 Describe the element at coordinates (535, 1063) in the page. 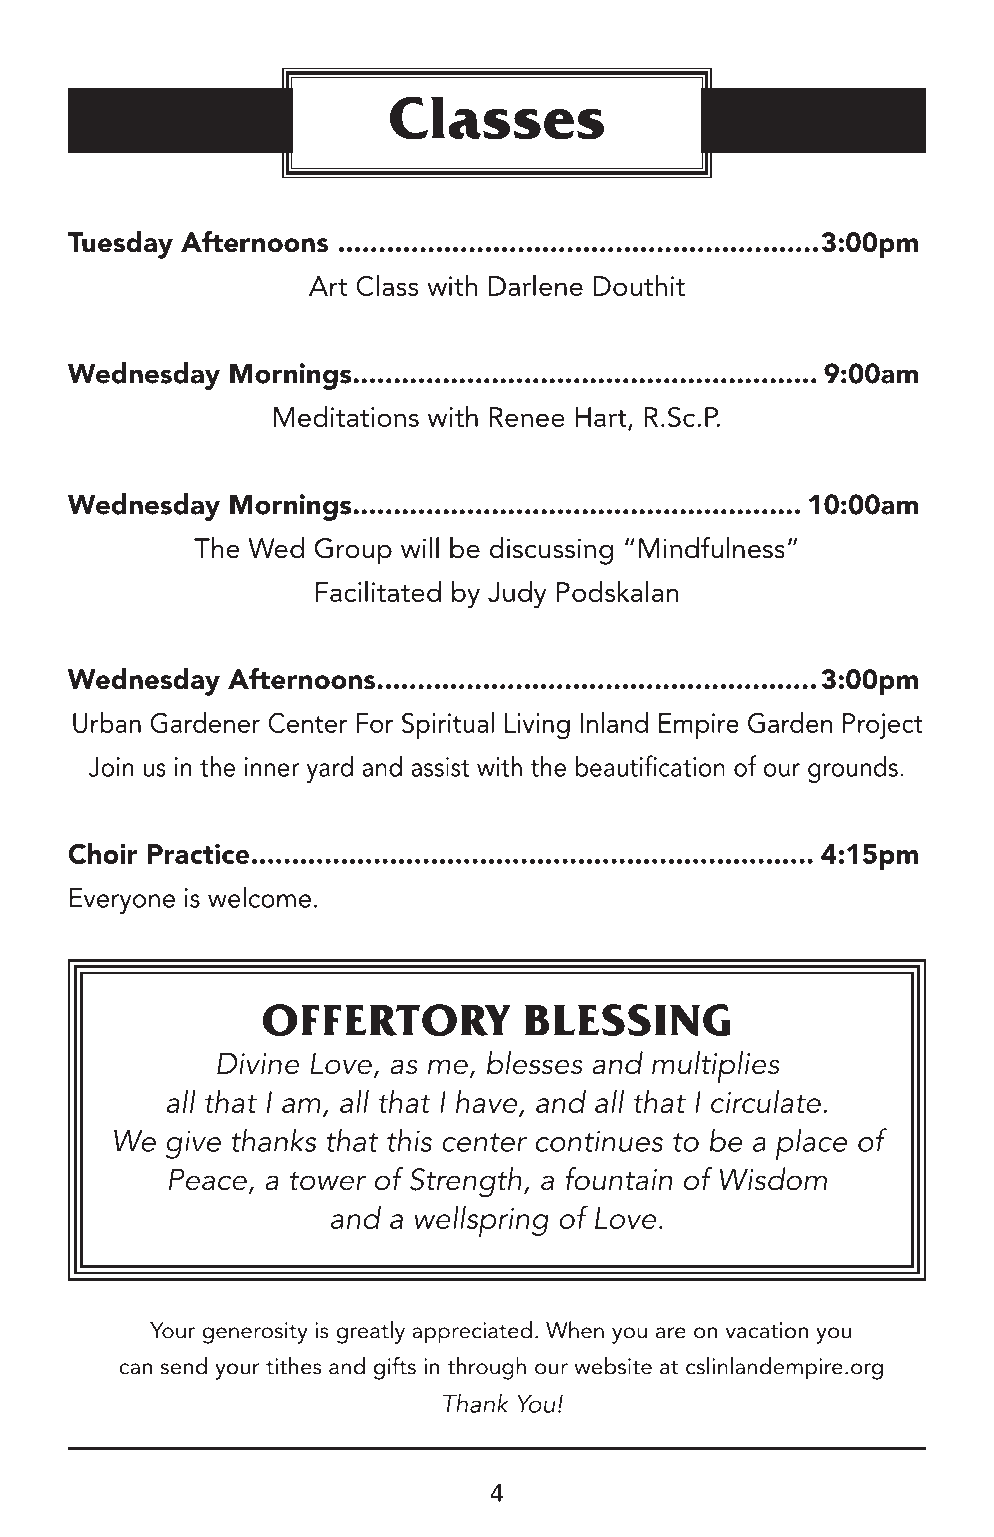

I see `blesses` at that location.
